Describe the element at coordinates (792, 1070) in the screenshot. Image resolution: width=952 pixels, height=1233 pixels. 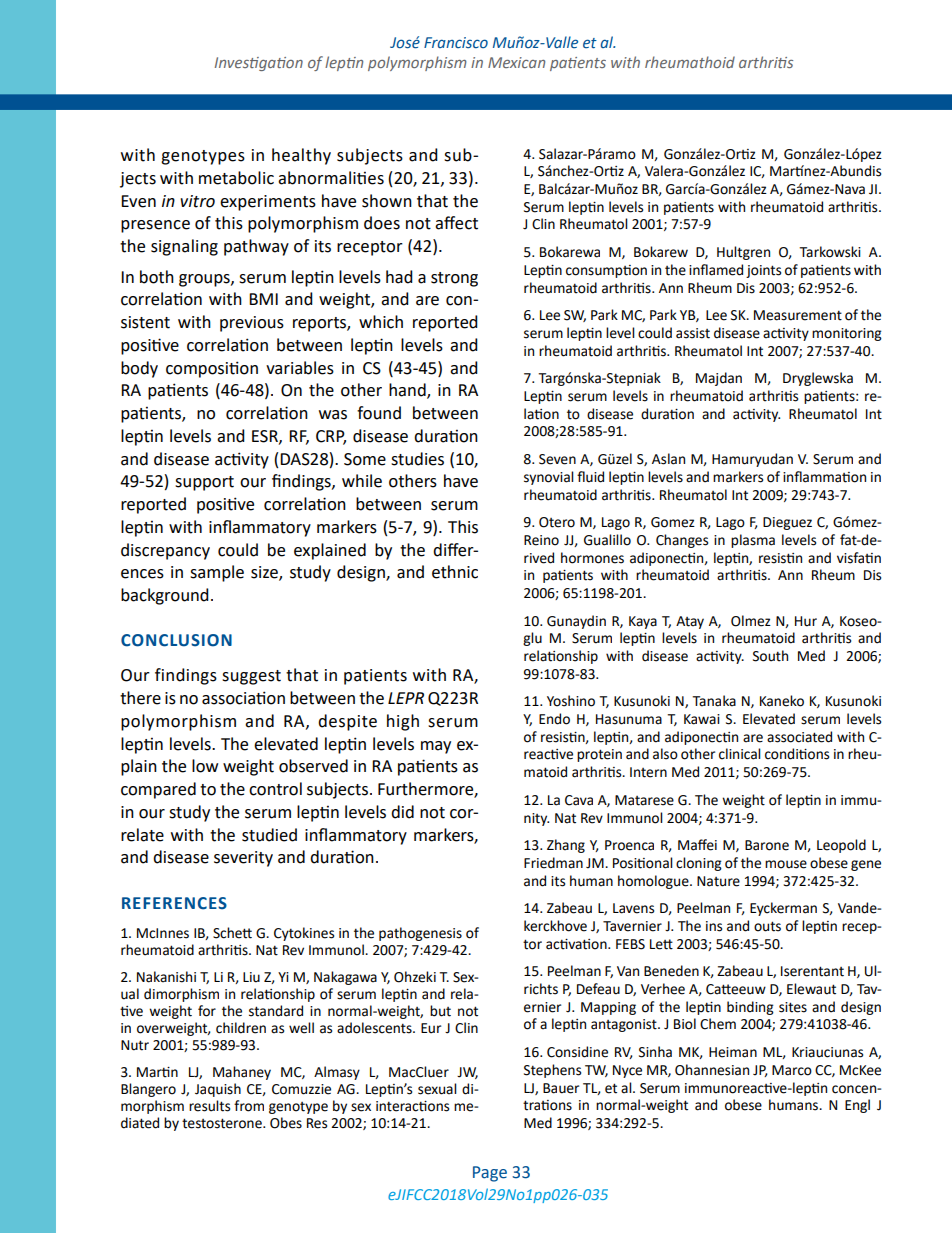
I see `Marco` at that location.
